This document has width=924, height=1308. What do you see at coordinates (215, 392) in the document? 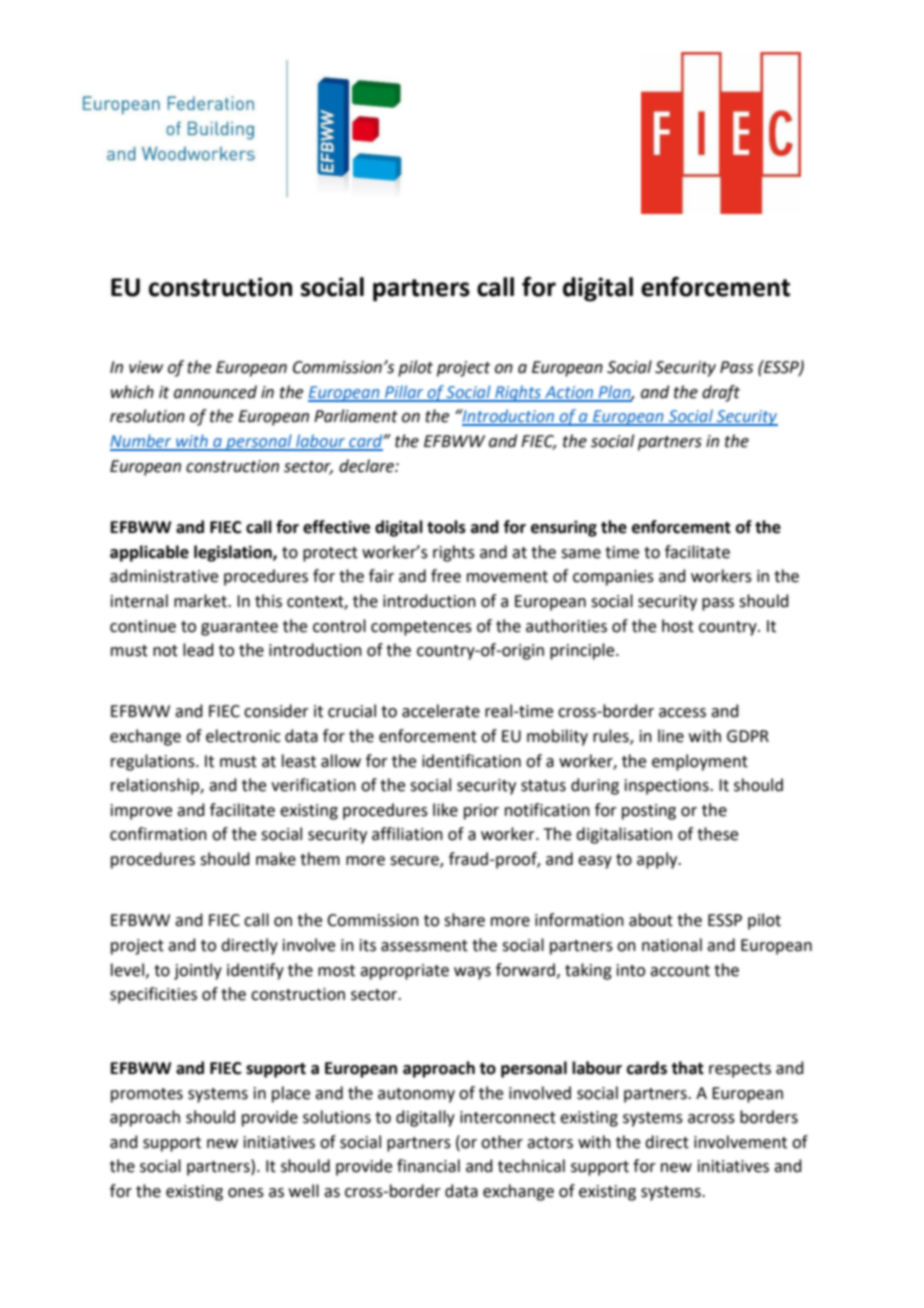
I see `announced` at bounding box center [215, 392].
